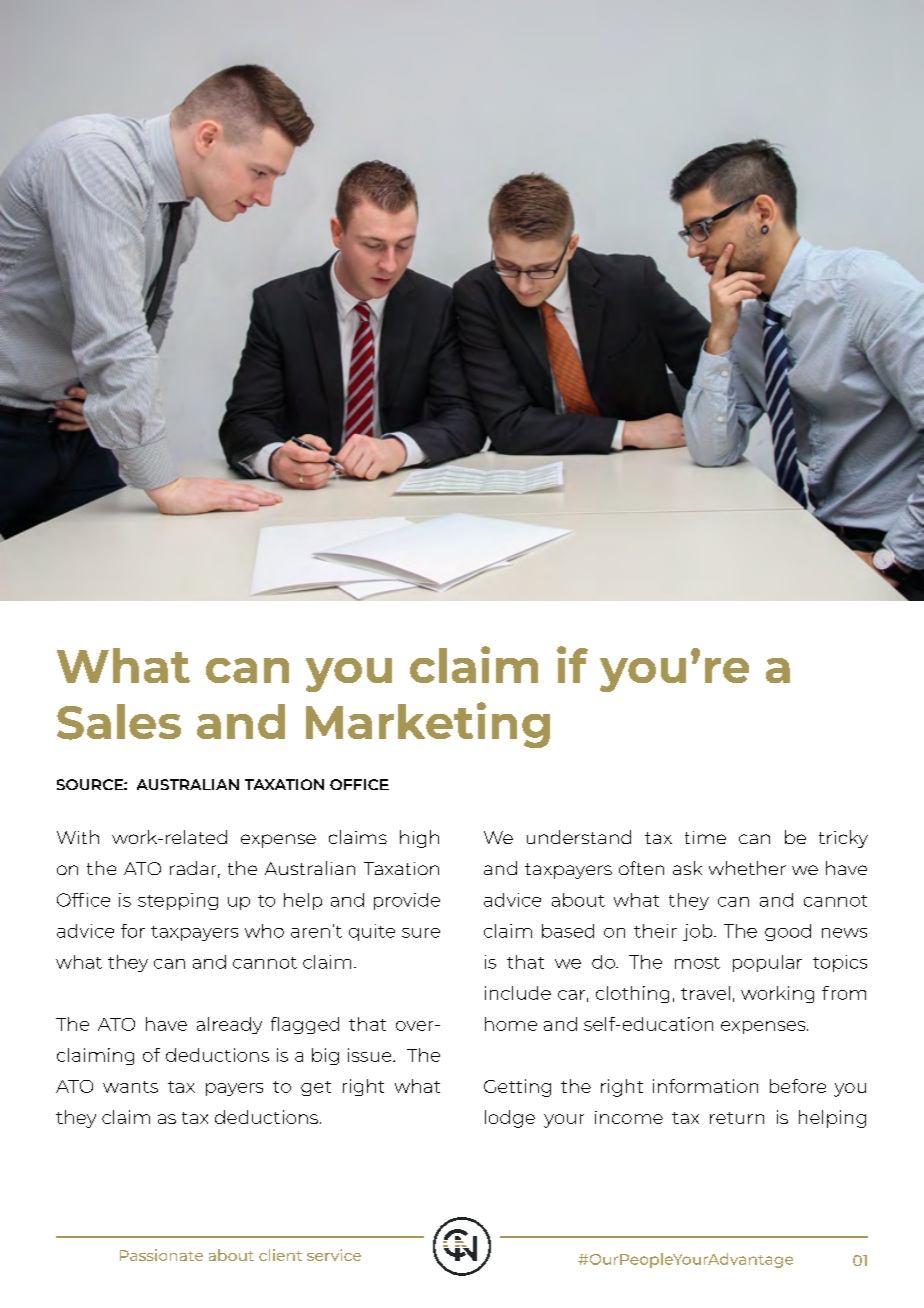 The image size is (924, 1308). I want to click on Sales, so click(119, 722).
